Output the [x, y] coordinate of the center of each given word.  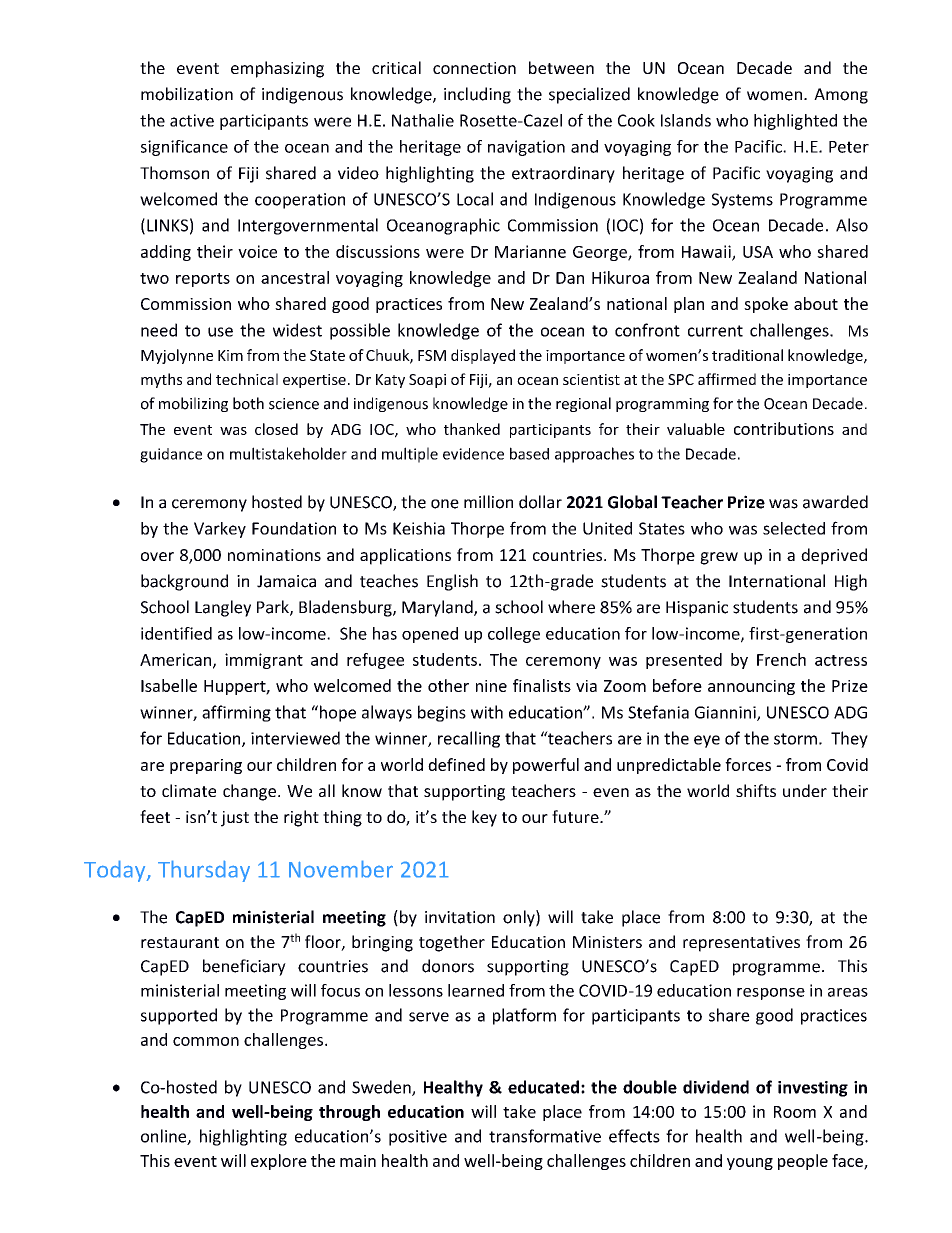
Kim [230, 355]
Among [841, 96]
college [514, 635]
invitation [460, 917]
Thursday [204, 871]
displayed [483, 356]
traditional [747, 355]
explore [279, 1162]
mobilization [187, 94]
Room [795, 1112]
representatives [741, 944]
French [781, 659]
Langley [223, 608]
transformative [545, 1136]
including [477, 95]
